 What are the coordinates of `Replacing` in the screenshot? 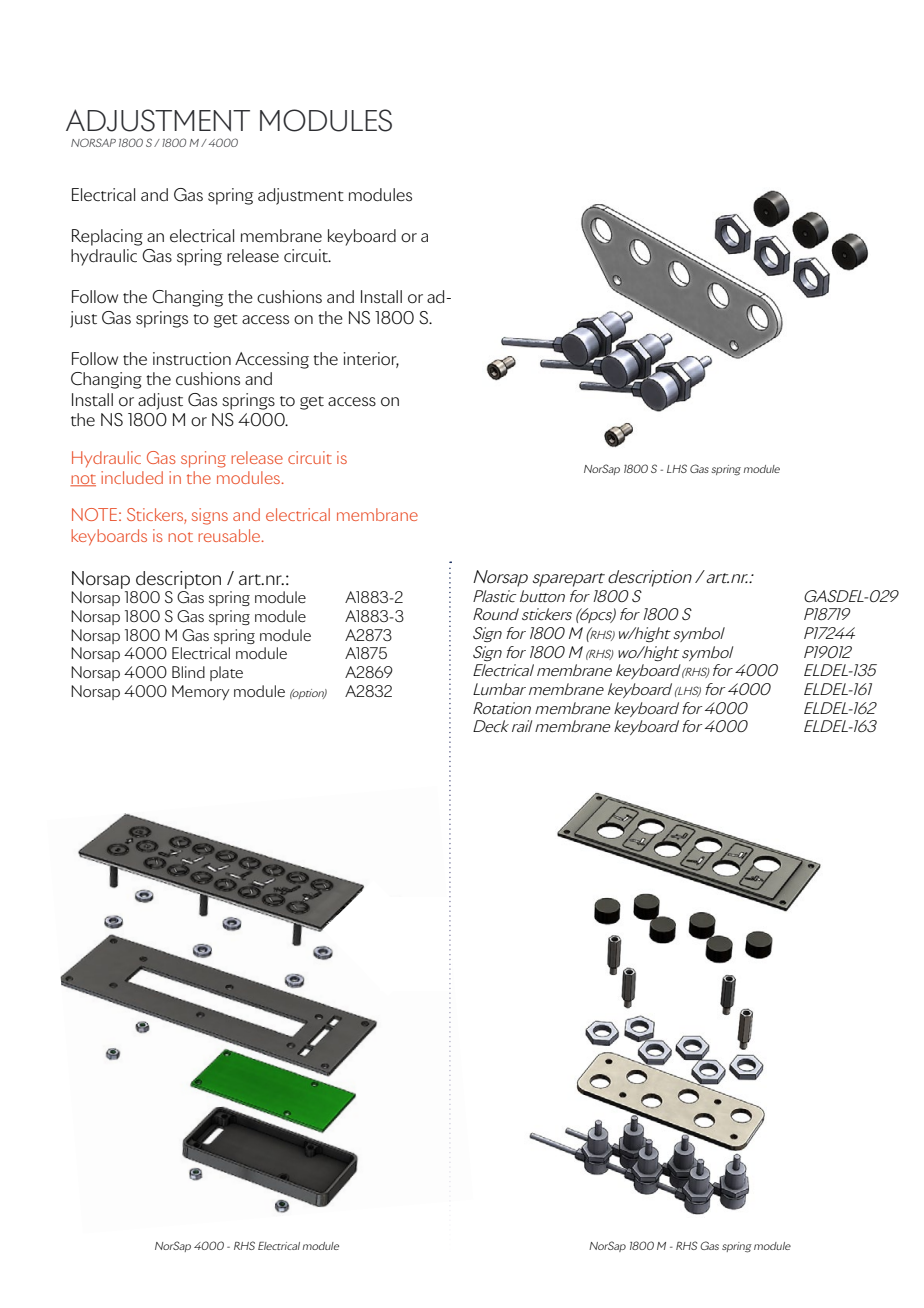 It's located at (107, 237).
